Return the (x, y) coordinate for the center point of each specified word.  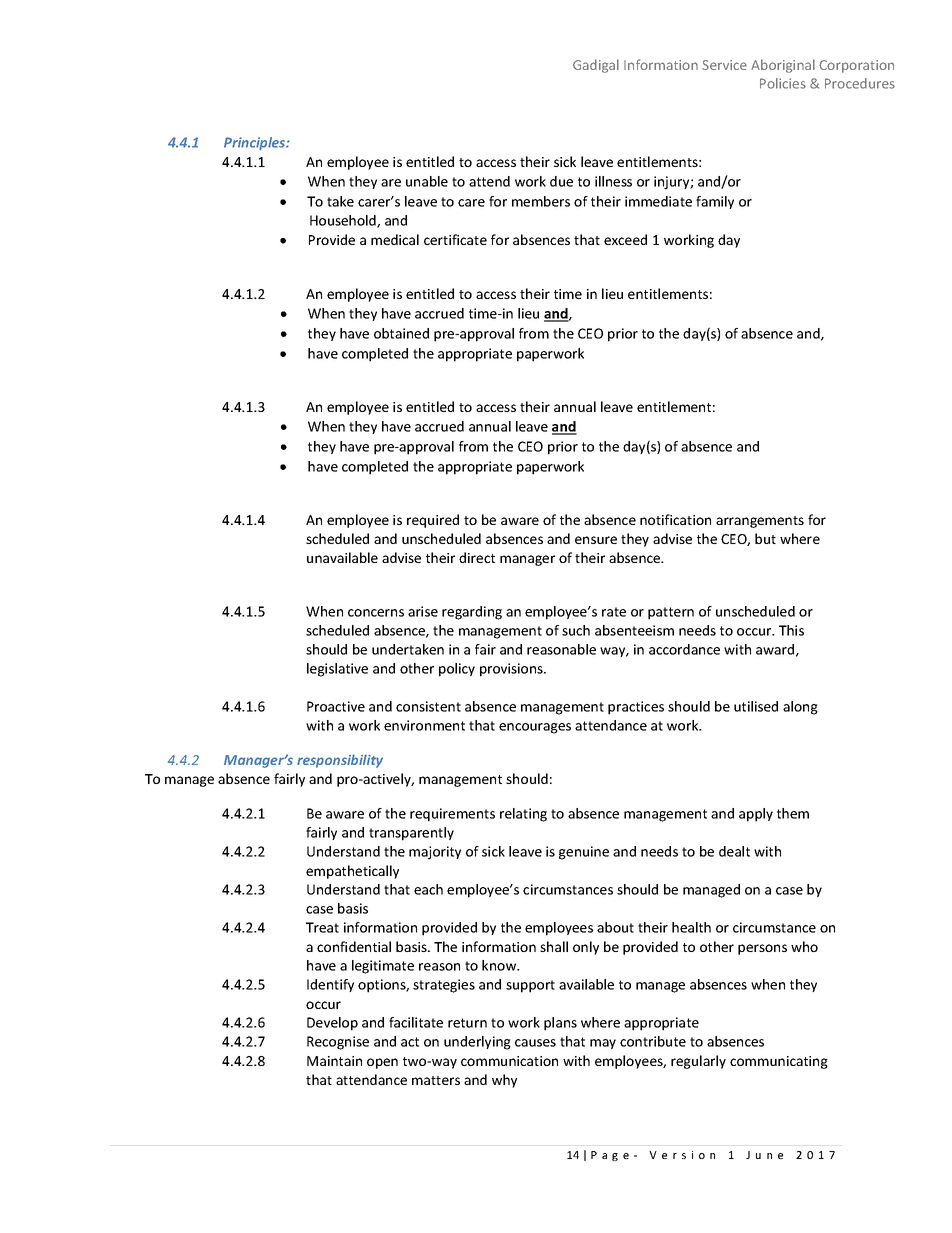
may (603, 1044)
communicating (779, 1062)
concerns (376, 613)
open (382, 1063)
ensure (596, 540)
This (791, 630)
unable (427, 181)
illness (613, 181)
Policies (783, 83)
